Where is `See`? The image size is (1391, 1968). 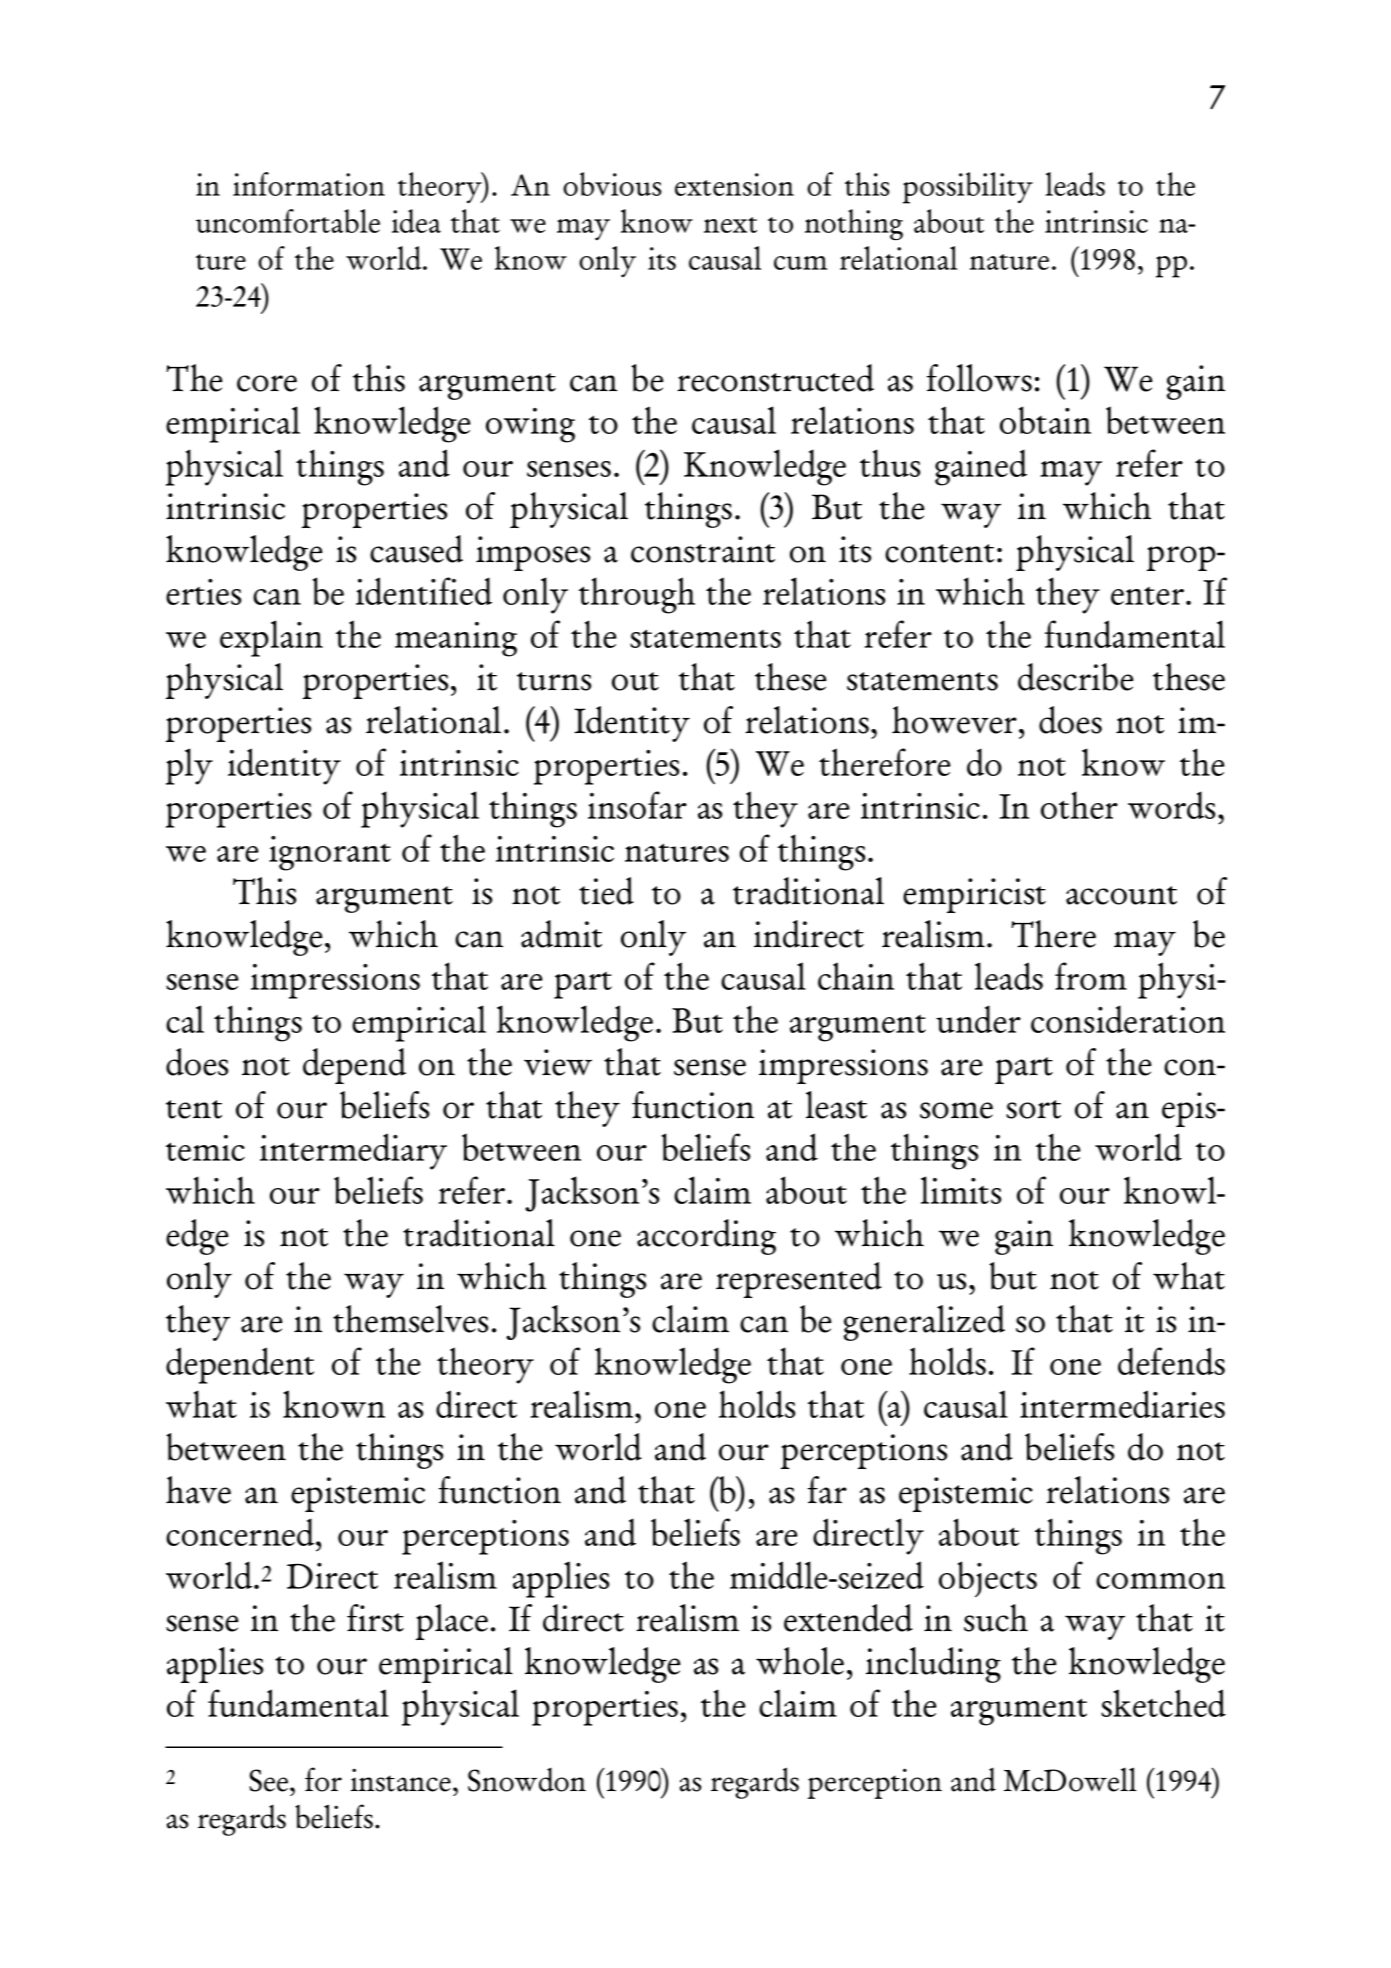
See is located at coordinates (268, 1780).
